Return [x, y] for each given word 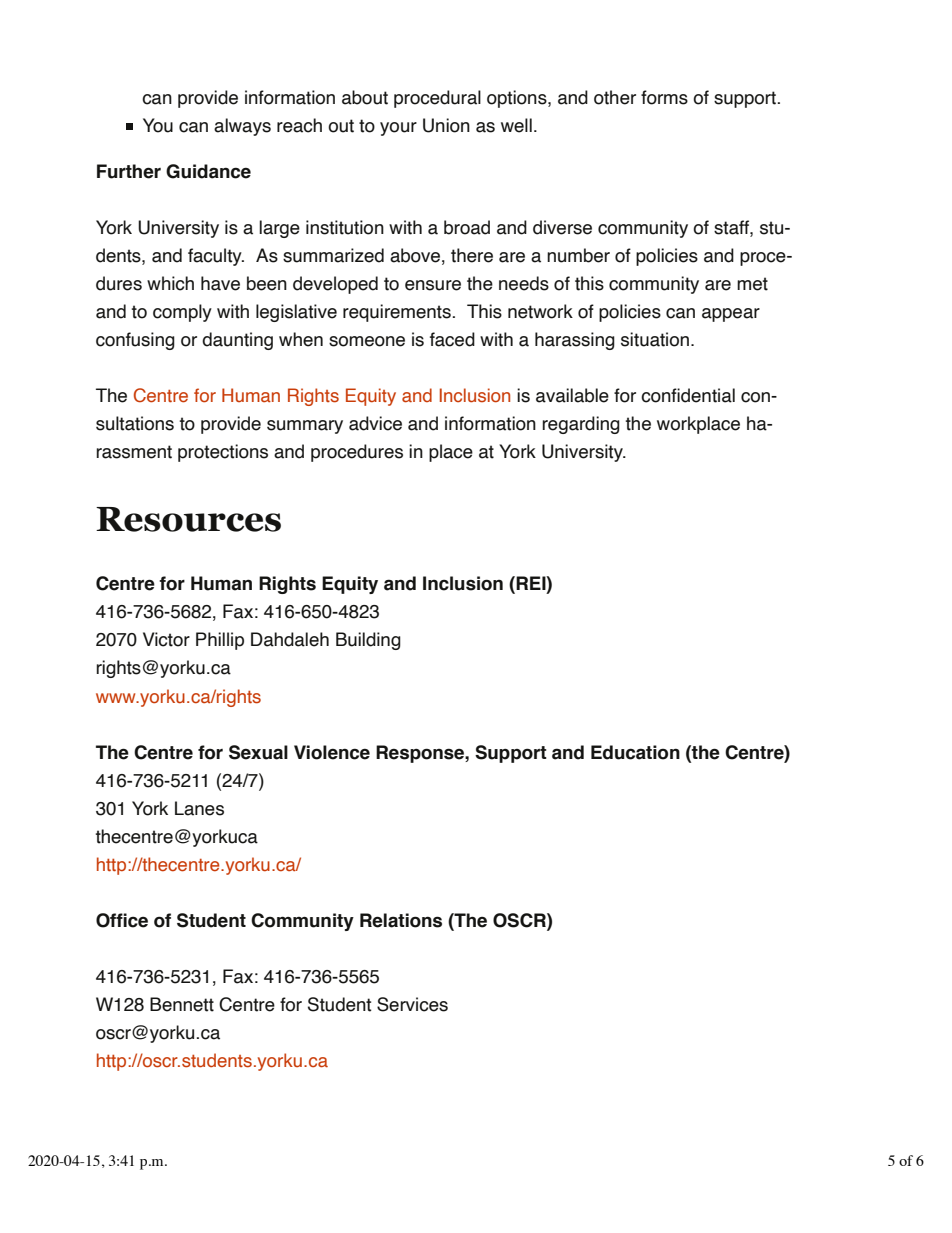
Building [368, 641]
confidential [688, 395]
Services [412, 1004]
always [242, 127]
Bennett [182, 1004]
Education [635, 752]
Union [446, 125]
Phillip [220, 641]
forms [664, 97]
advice [375, 423]
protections [223, 453]
